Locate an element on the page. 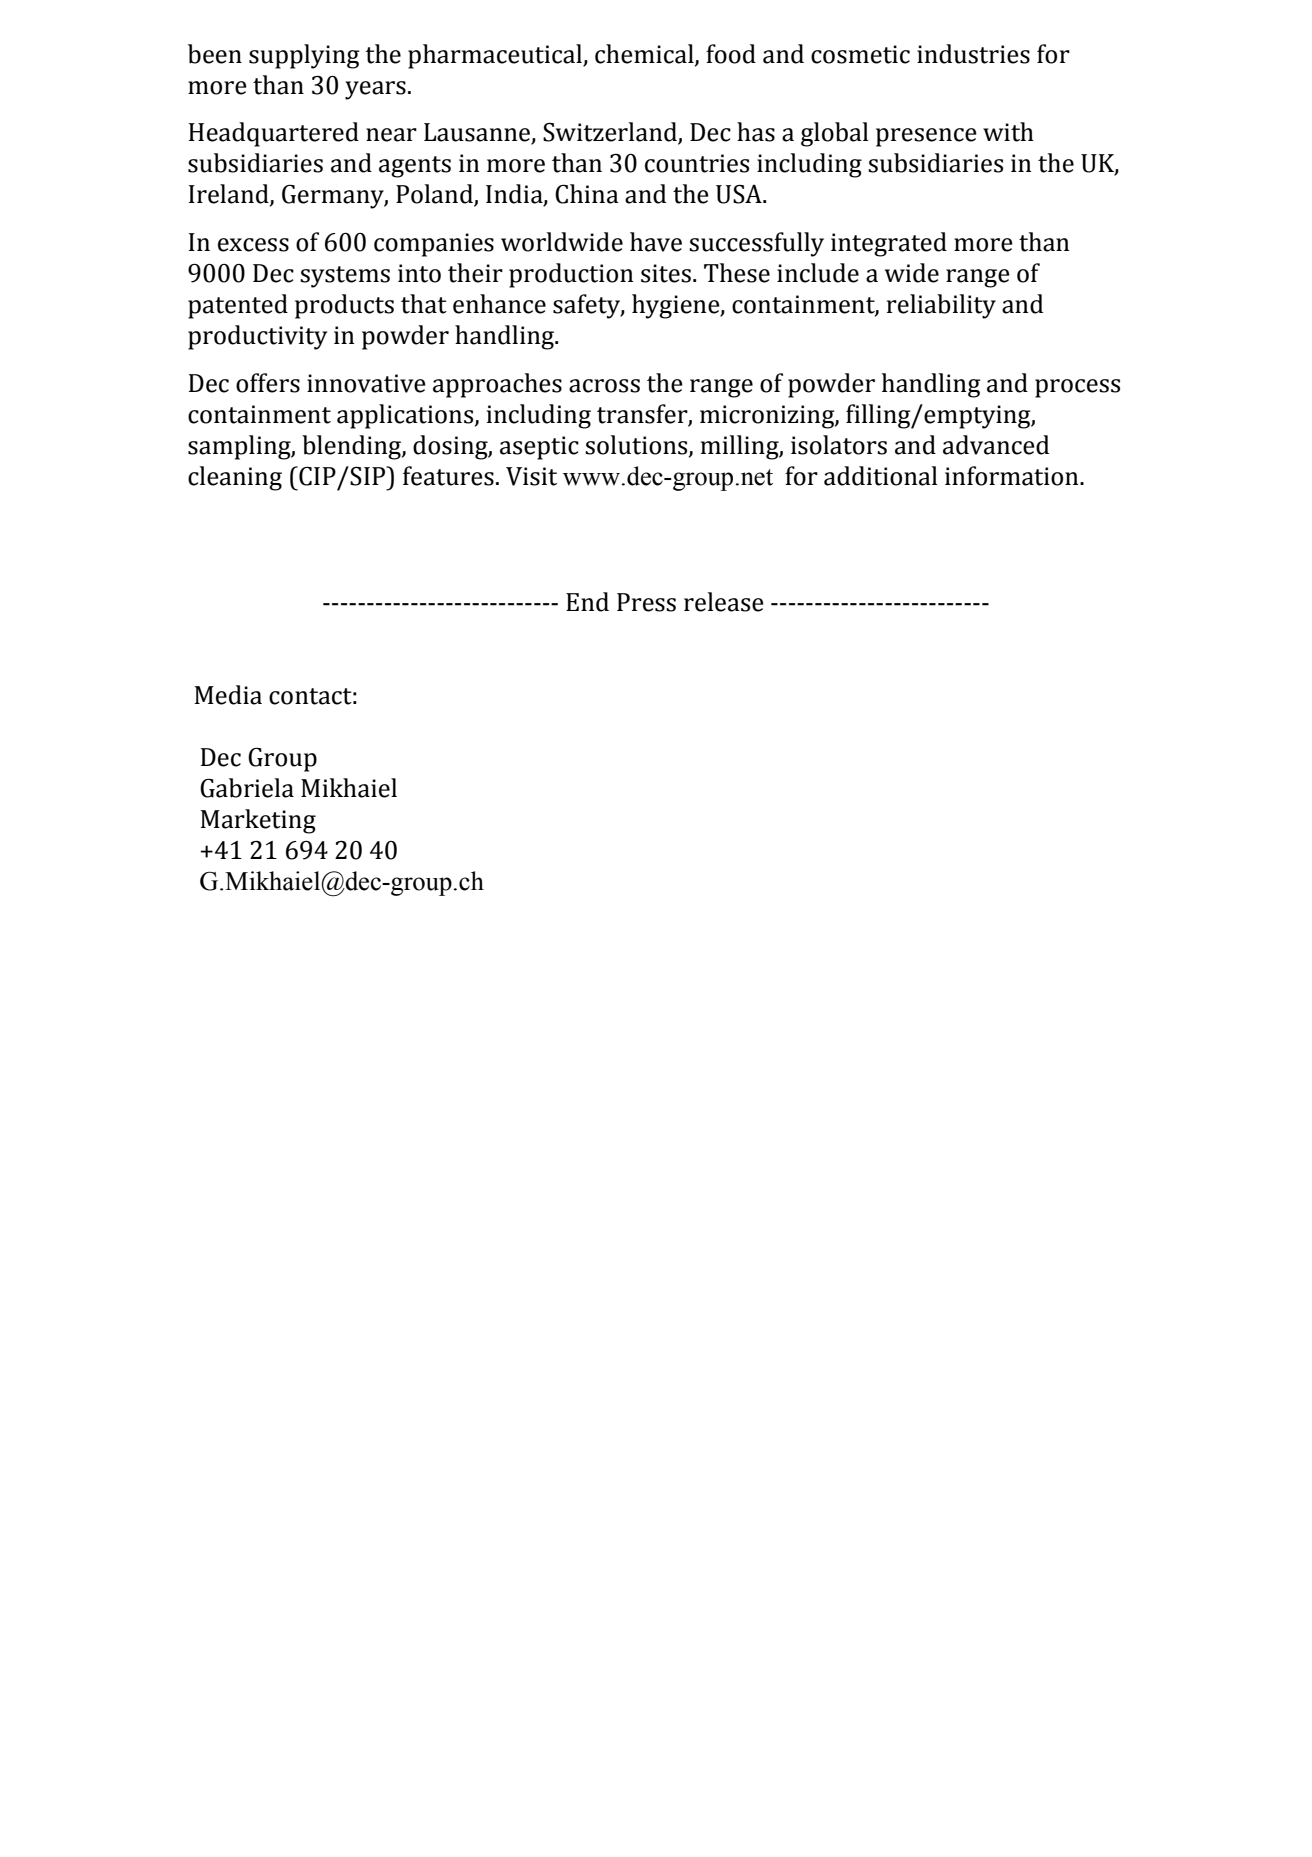 Image resolution: width=1312 pixels, height=1857 pixels. cleaning is located at coordinates (235, 478).
